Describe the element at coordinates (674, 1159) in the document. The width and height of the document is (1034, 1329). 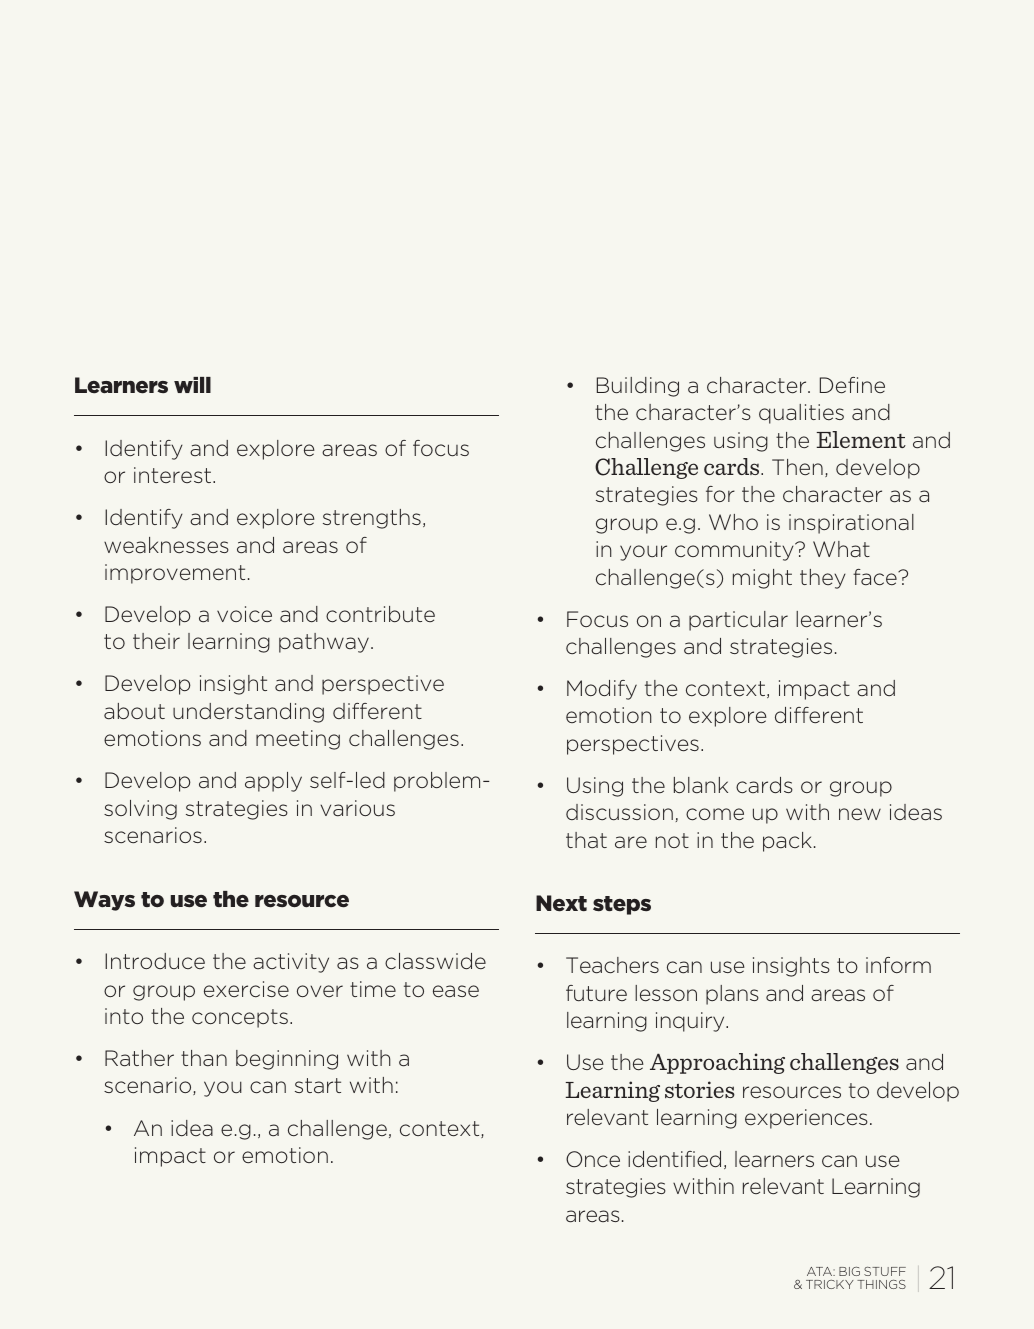
I see `identified` at that location.
